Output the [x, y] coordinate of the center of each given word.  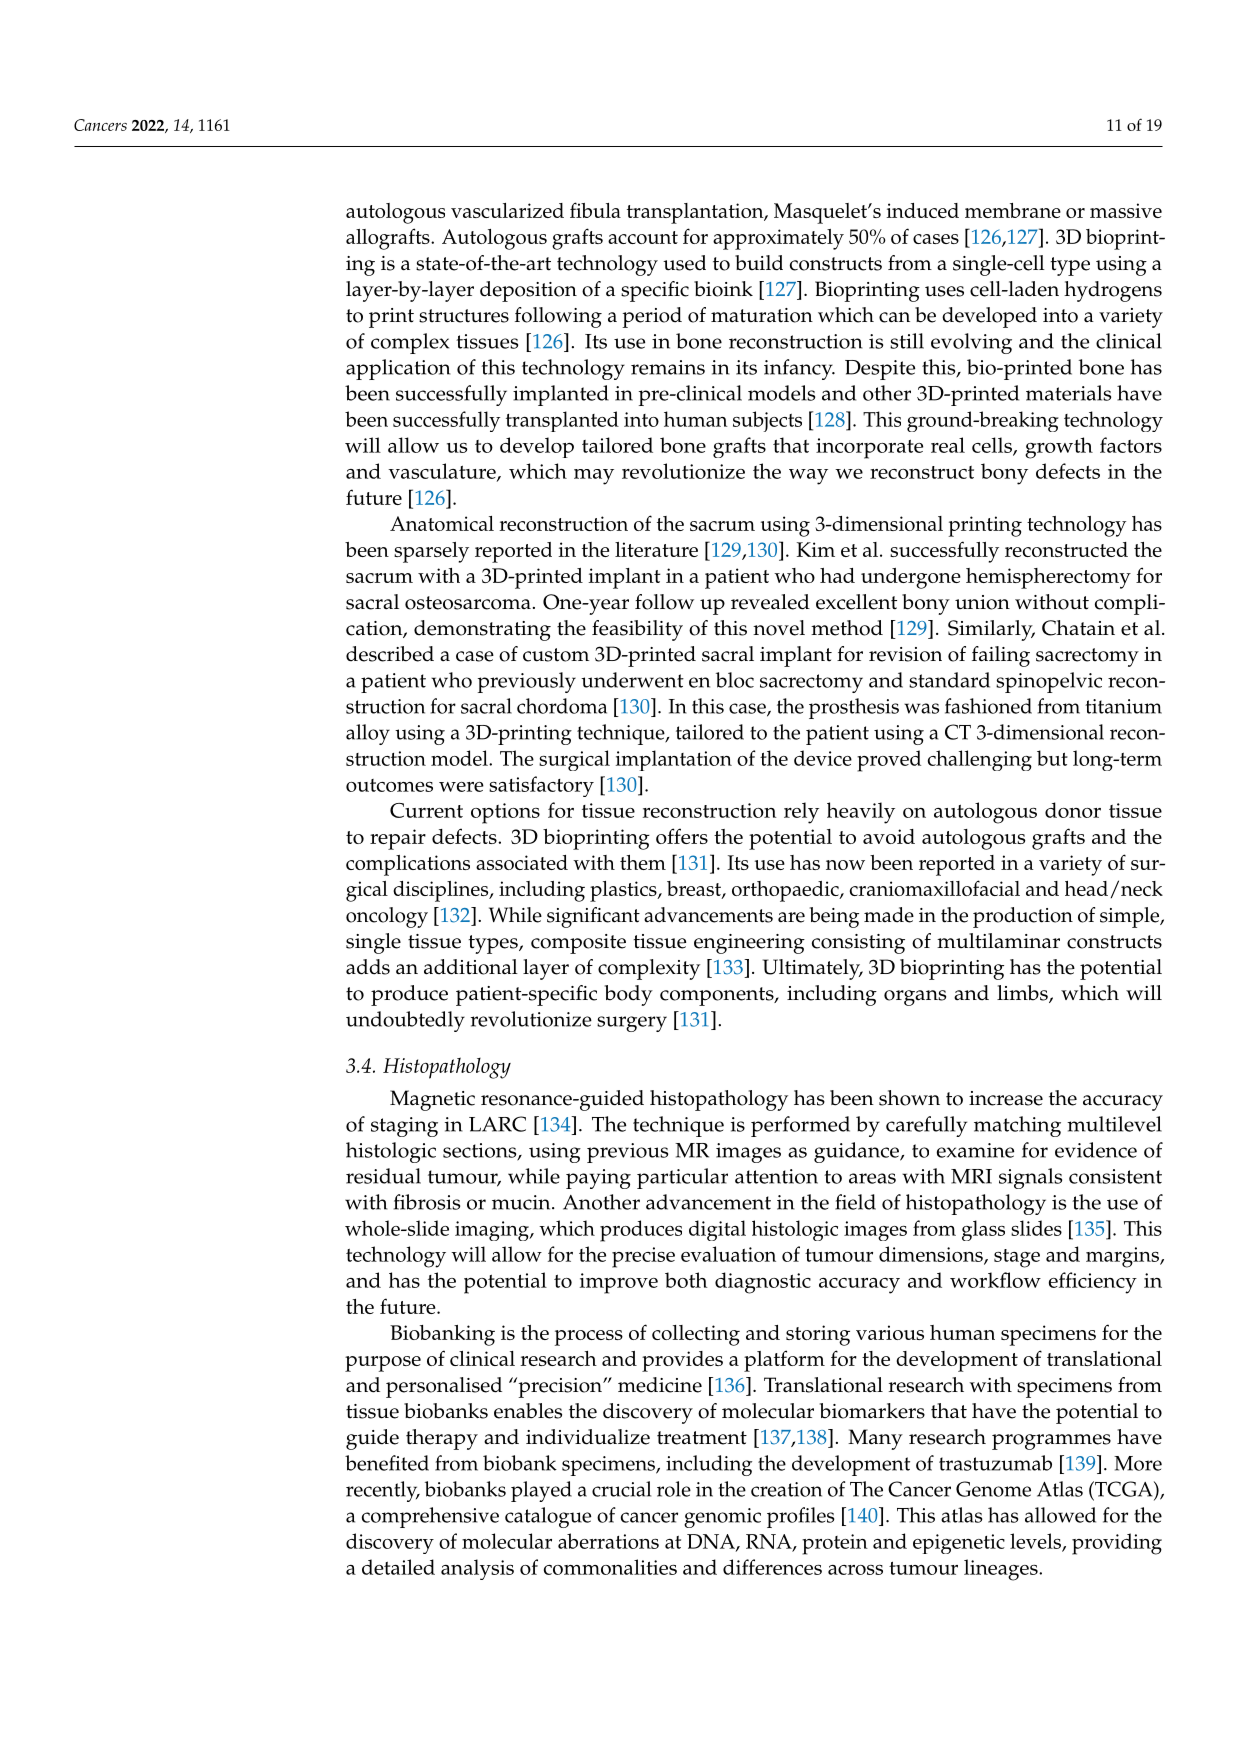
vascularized [507, 210]
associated [522, 862]
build [759, 263]
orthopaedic [786, 891]
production [1023, 917]
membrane [1013, 210]
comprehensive [430, 1517]
